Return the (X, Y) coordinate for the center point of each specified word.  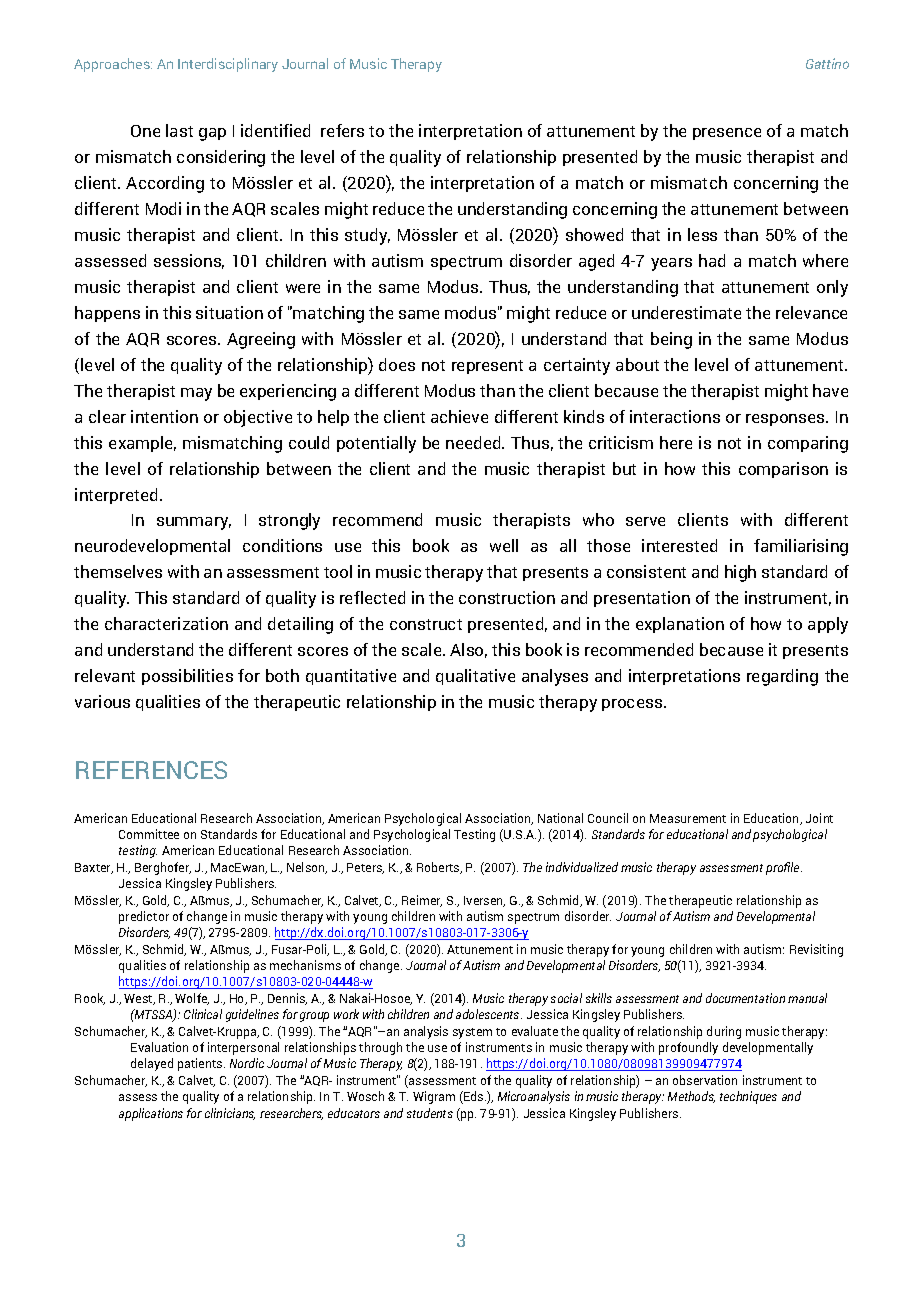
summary (194, 523)
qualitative (475, 677)
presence (727, 134)
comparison (783, 470)
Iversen (484, 901)
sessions (189, 261)
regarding (782, 677)
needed (474, 442)
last (179, 130)
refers (342, 130)
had (712, 260)
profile (784, 868)
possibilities (187, 677)
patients (201, 1064)
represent (487, 367)
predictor (144, 917)
